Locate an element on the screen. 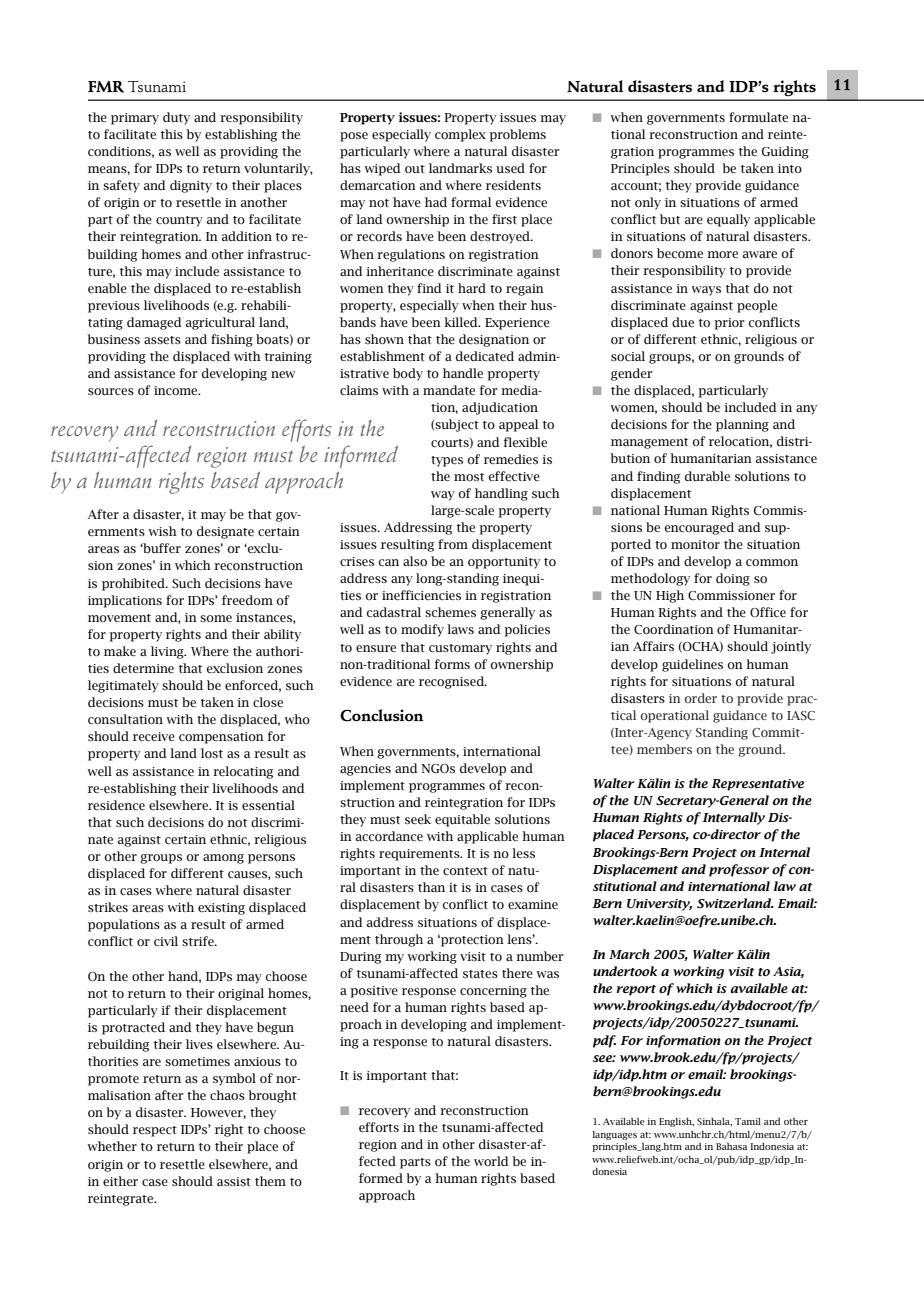  respect is located at coordinates (155, 1131).
